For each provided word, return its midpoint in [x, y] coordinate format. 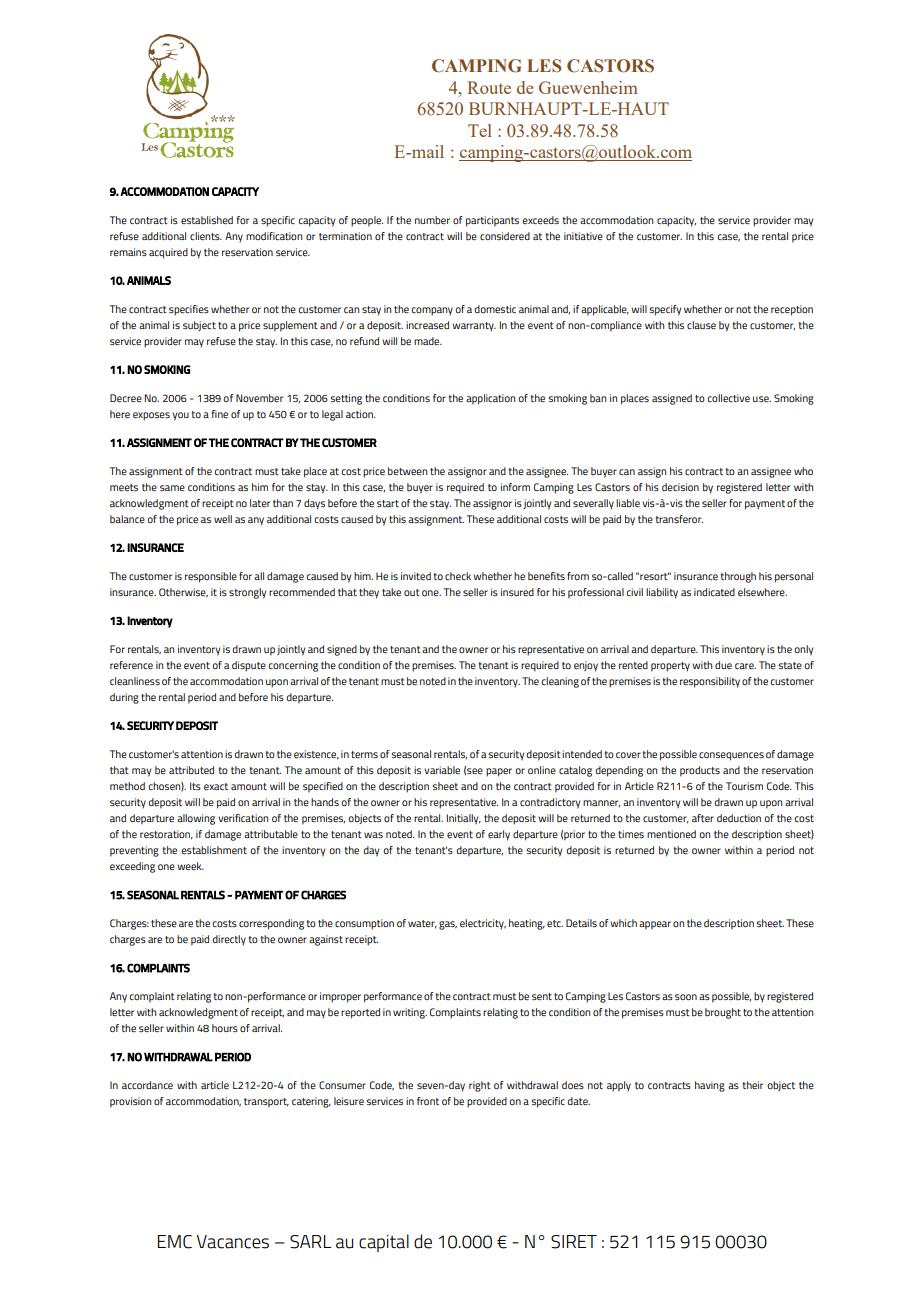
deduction [739, 818]
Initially [463, 819]
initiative [583, 236]
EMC [175, 1242]
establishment [214, 850]
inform [515, 487]
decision [680, 487]
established [207, 220]
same [172, 488]
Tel [480, 130]
